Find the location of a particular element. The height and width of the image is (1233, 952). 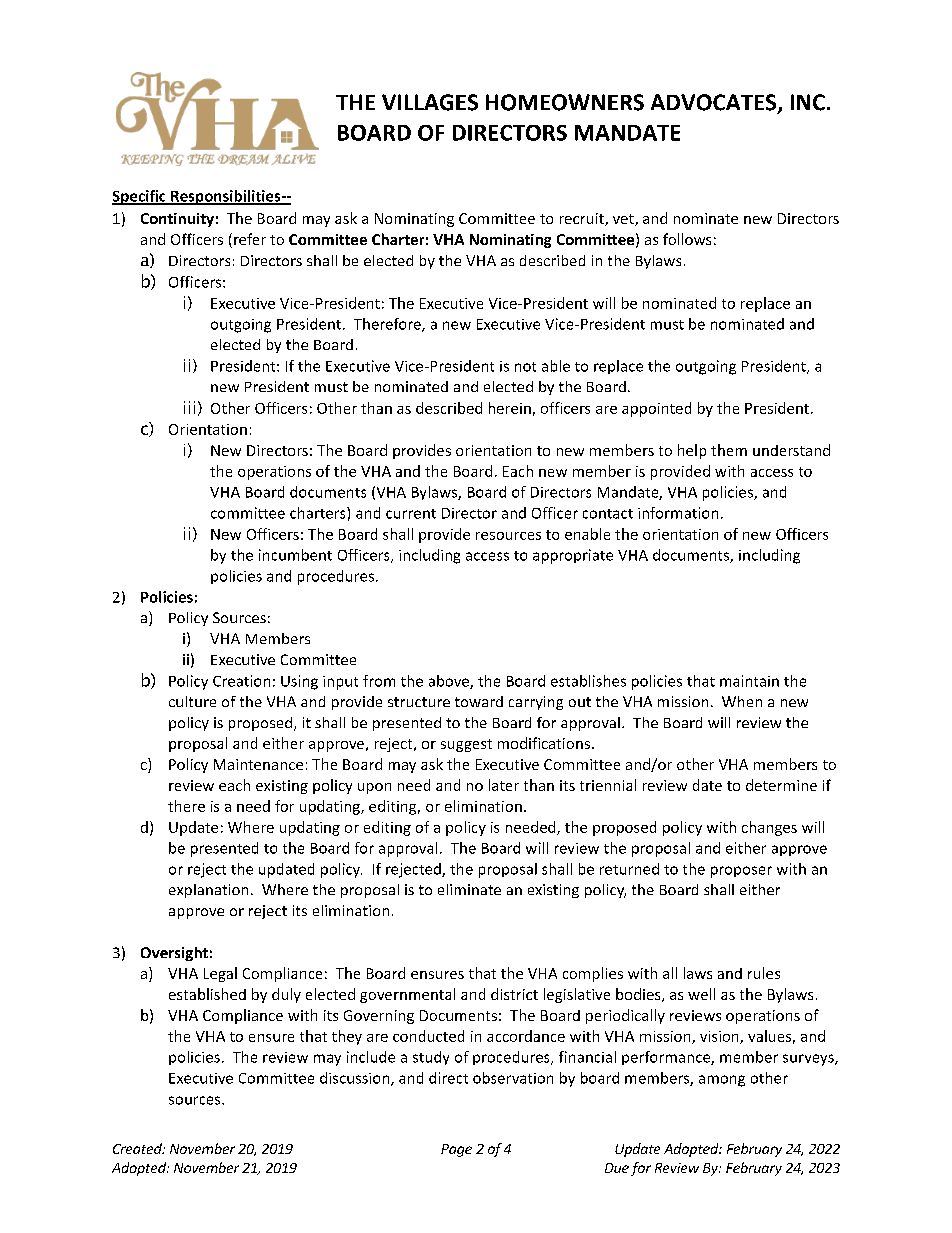

maintain is located at coordinates (749, 681).
